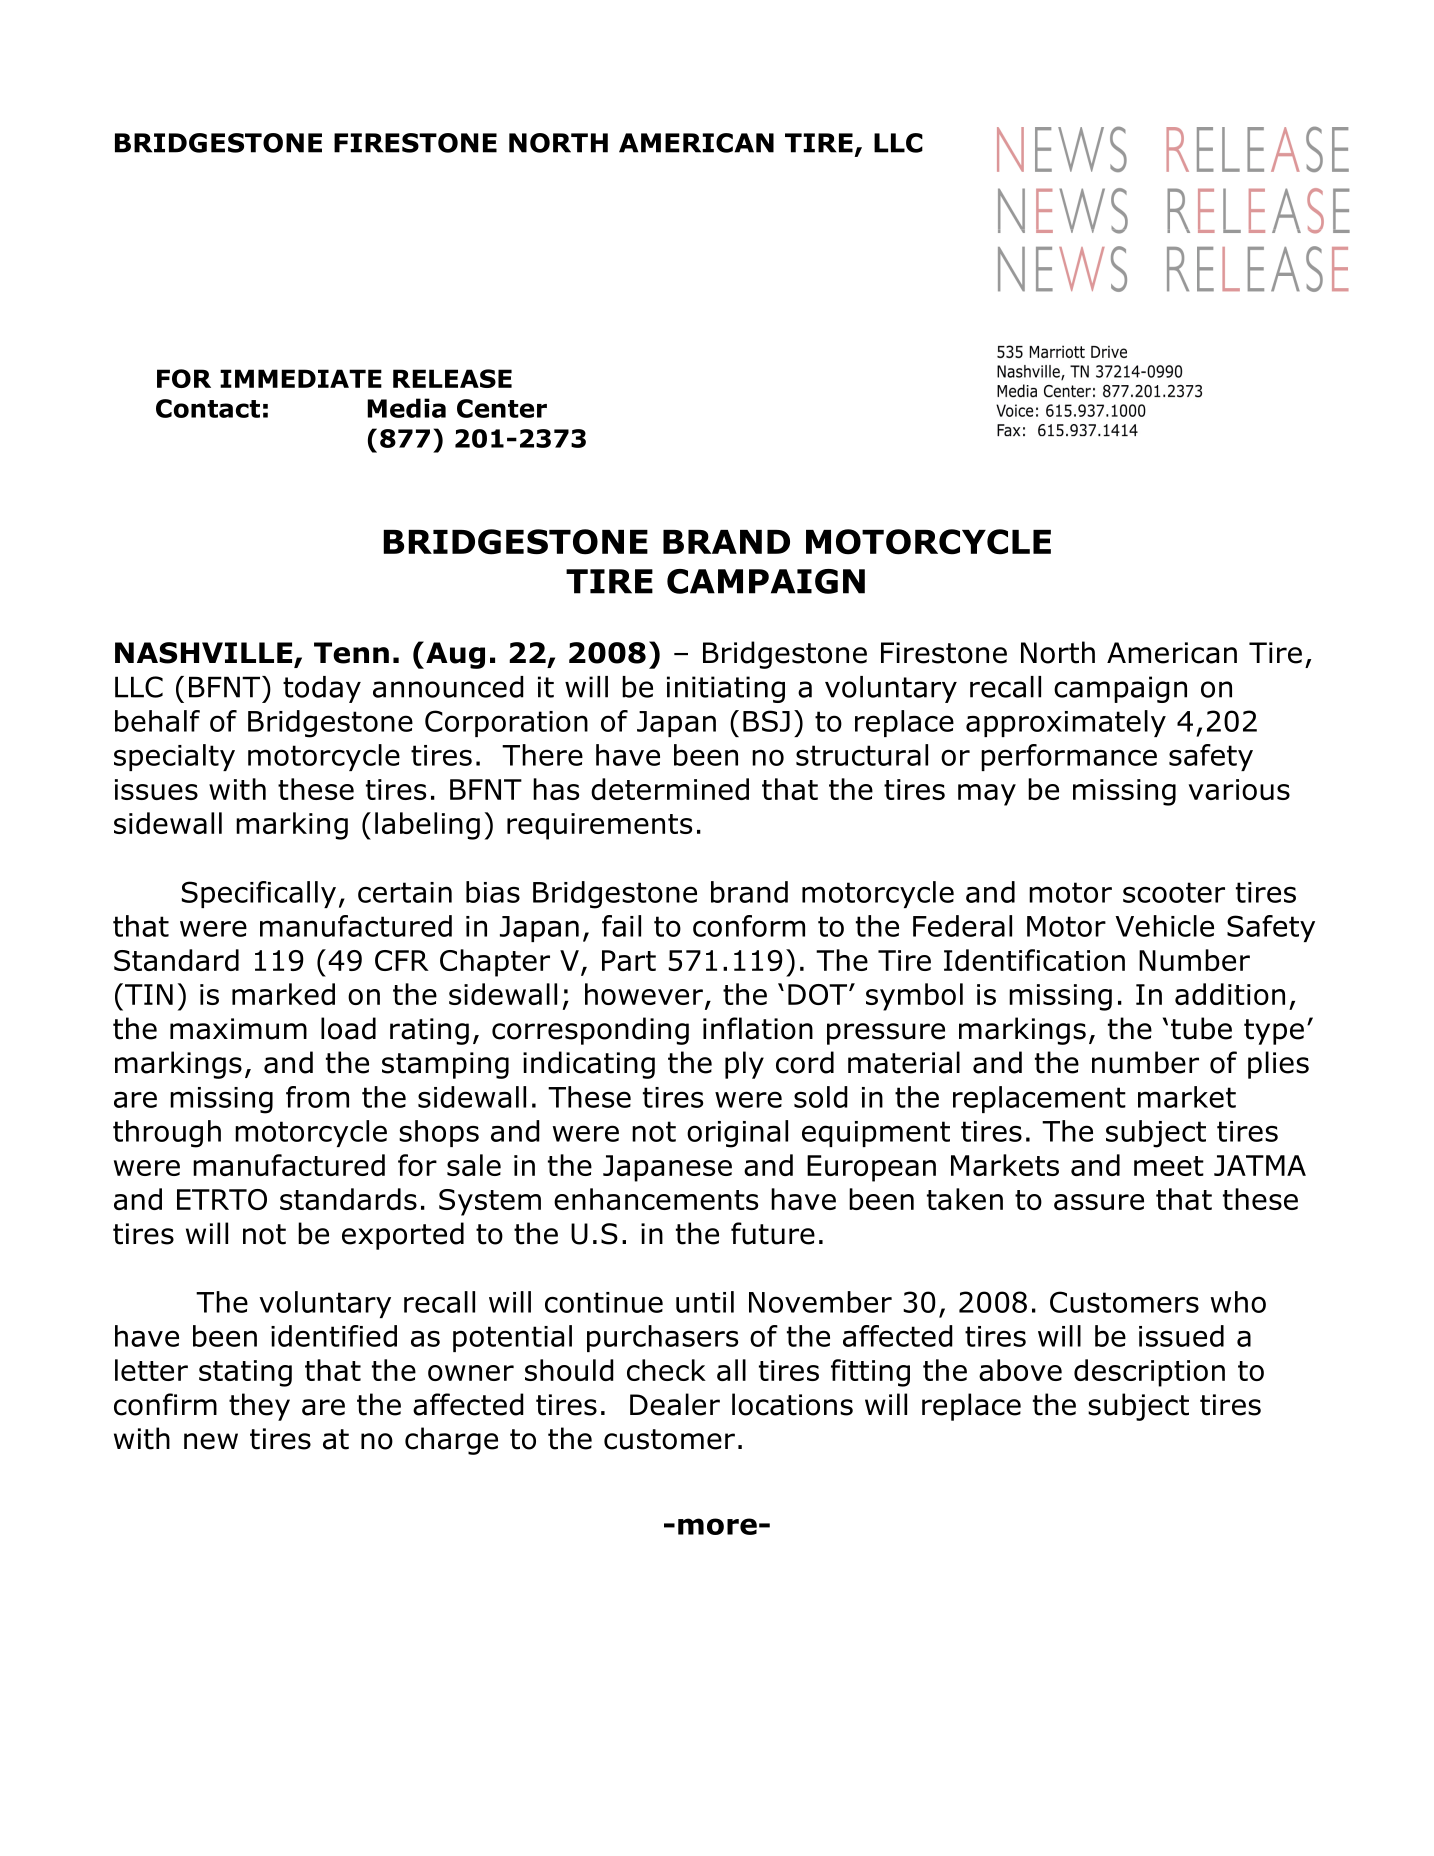  Describe the element at coordinates (1164, 926) in the image. I see `Vehicle` at that location.
